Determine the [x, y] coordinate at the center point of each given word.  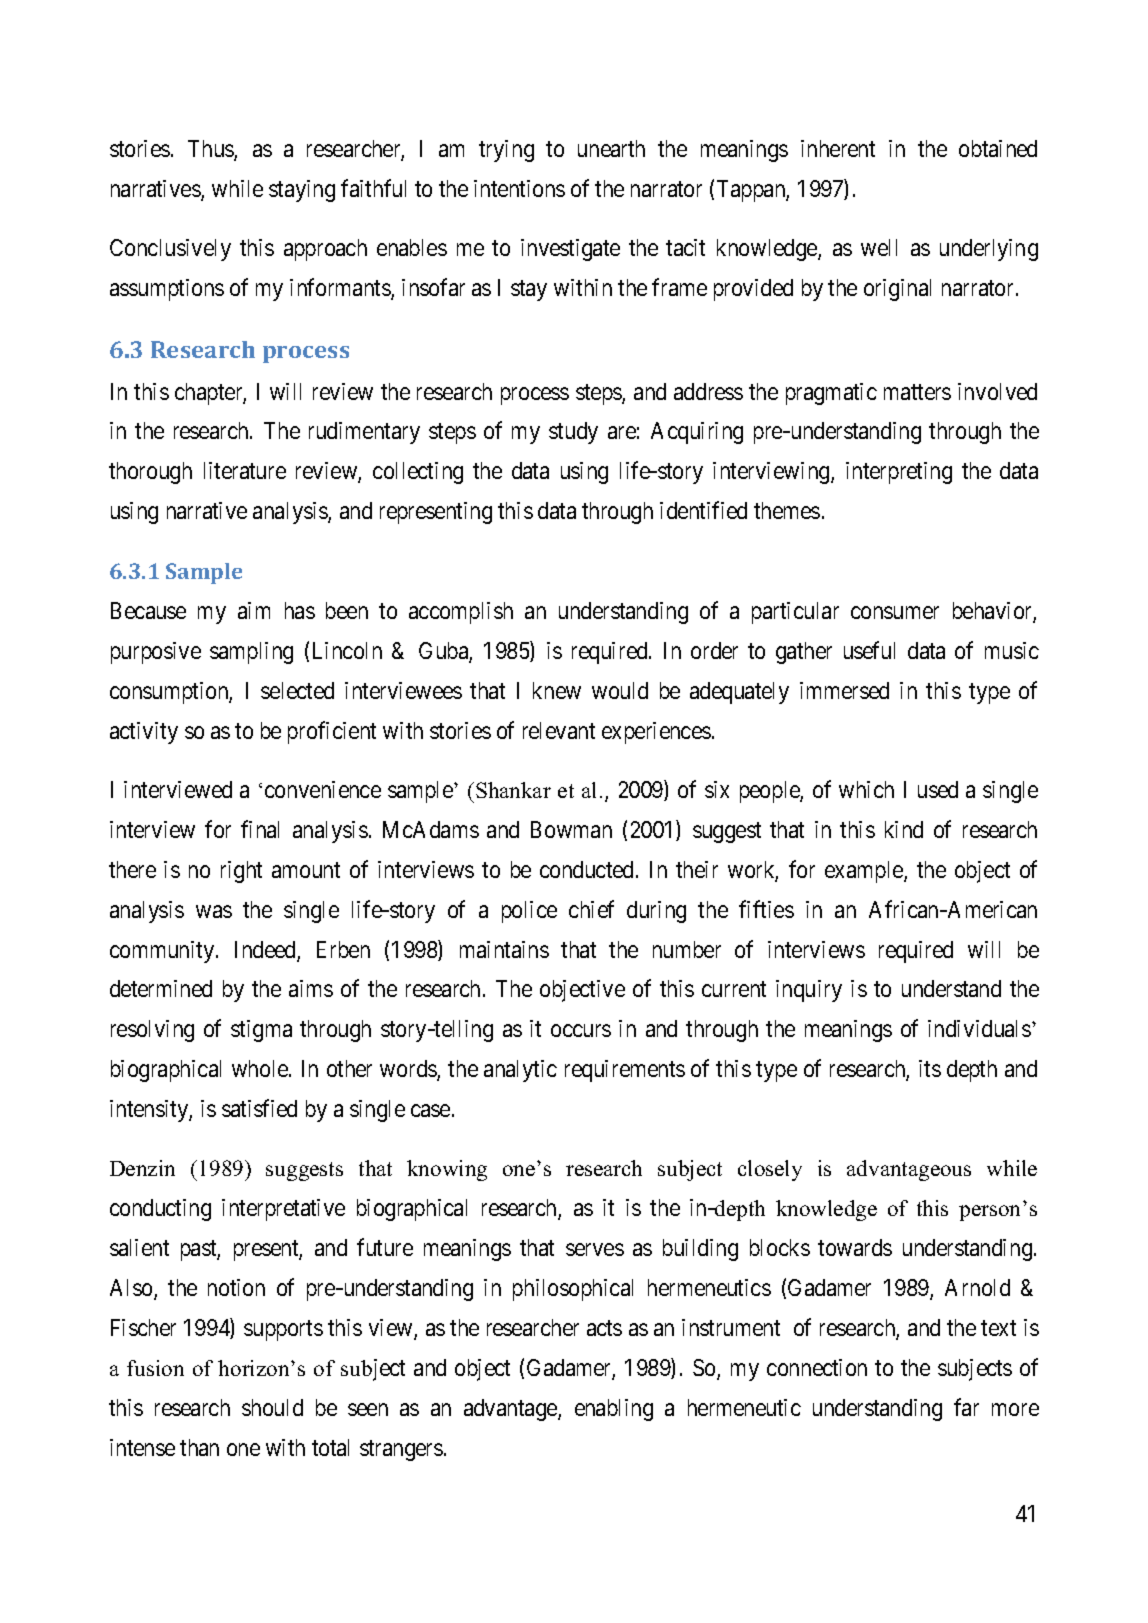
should [272, 1407]
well [879, 247]
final [260, 829]
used [938, 789]
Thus [211, 150]
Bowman [571, 829]
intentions [519, 188]
